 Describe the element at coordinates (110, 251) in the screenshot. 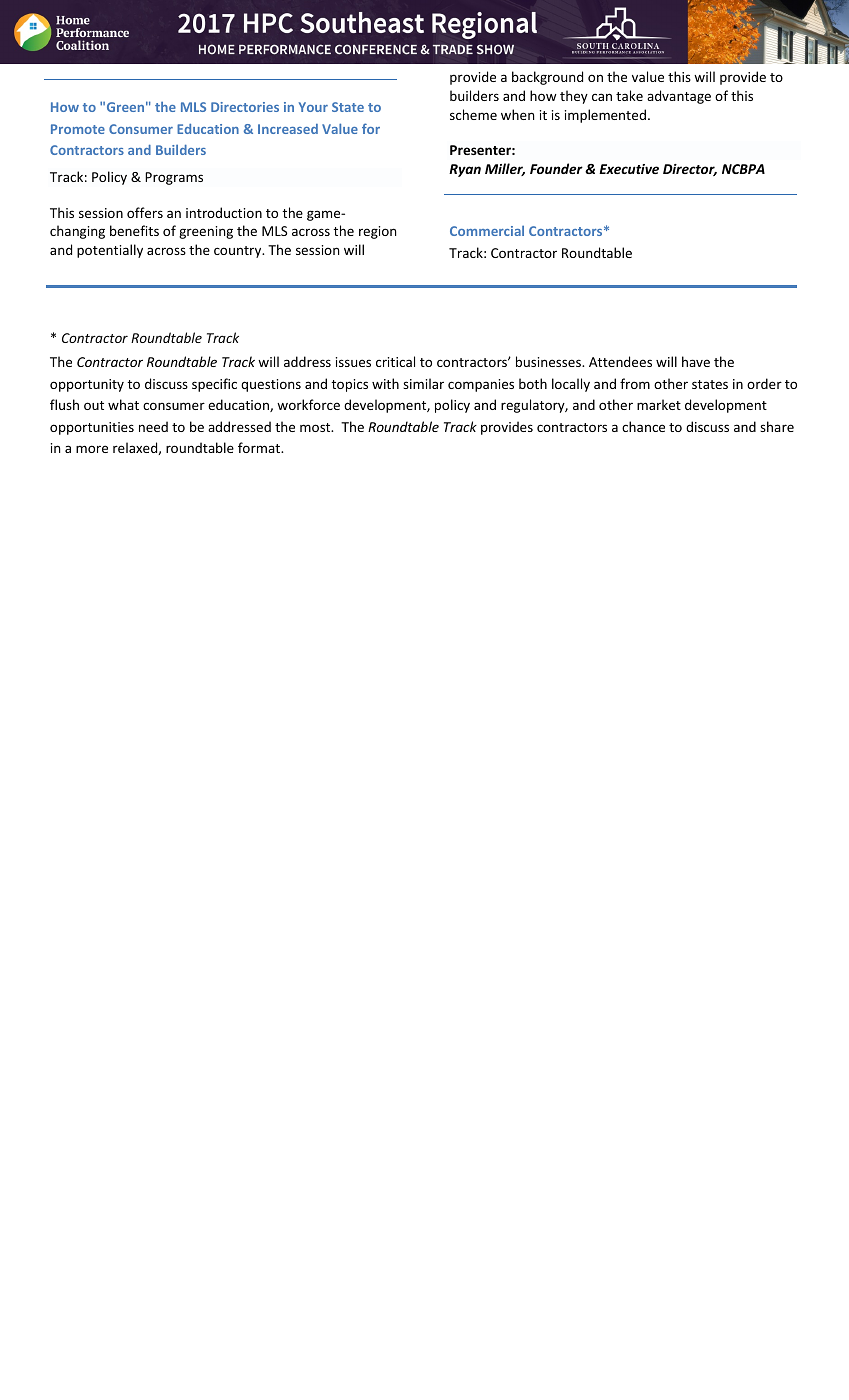

I see `potentially` at that location.
